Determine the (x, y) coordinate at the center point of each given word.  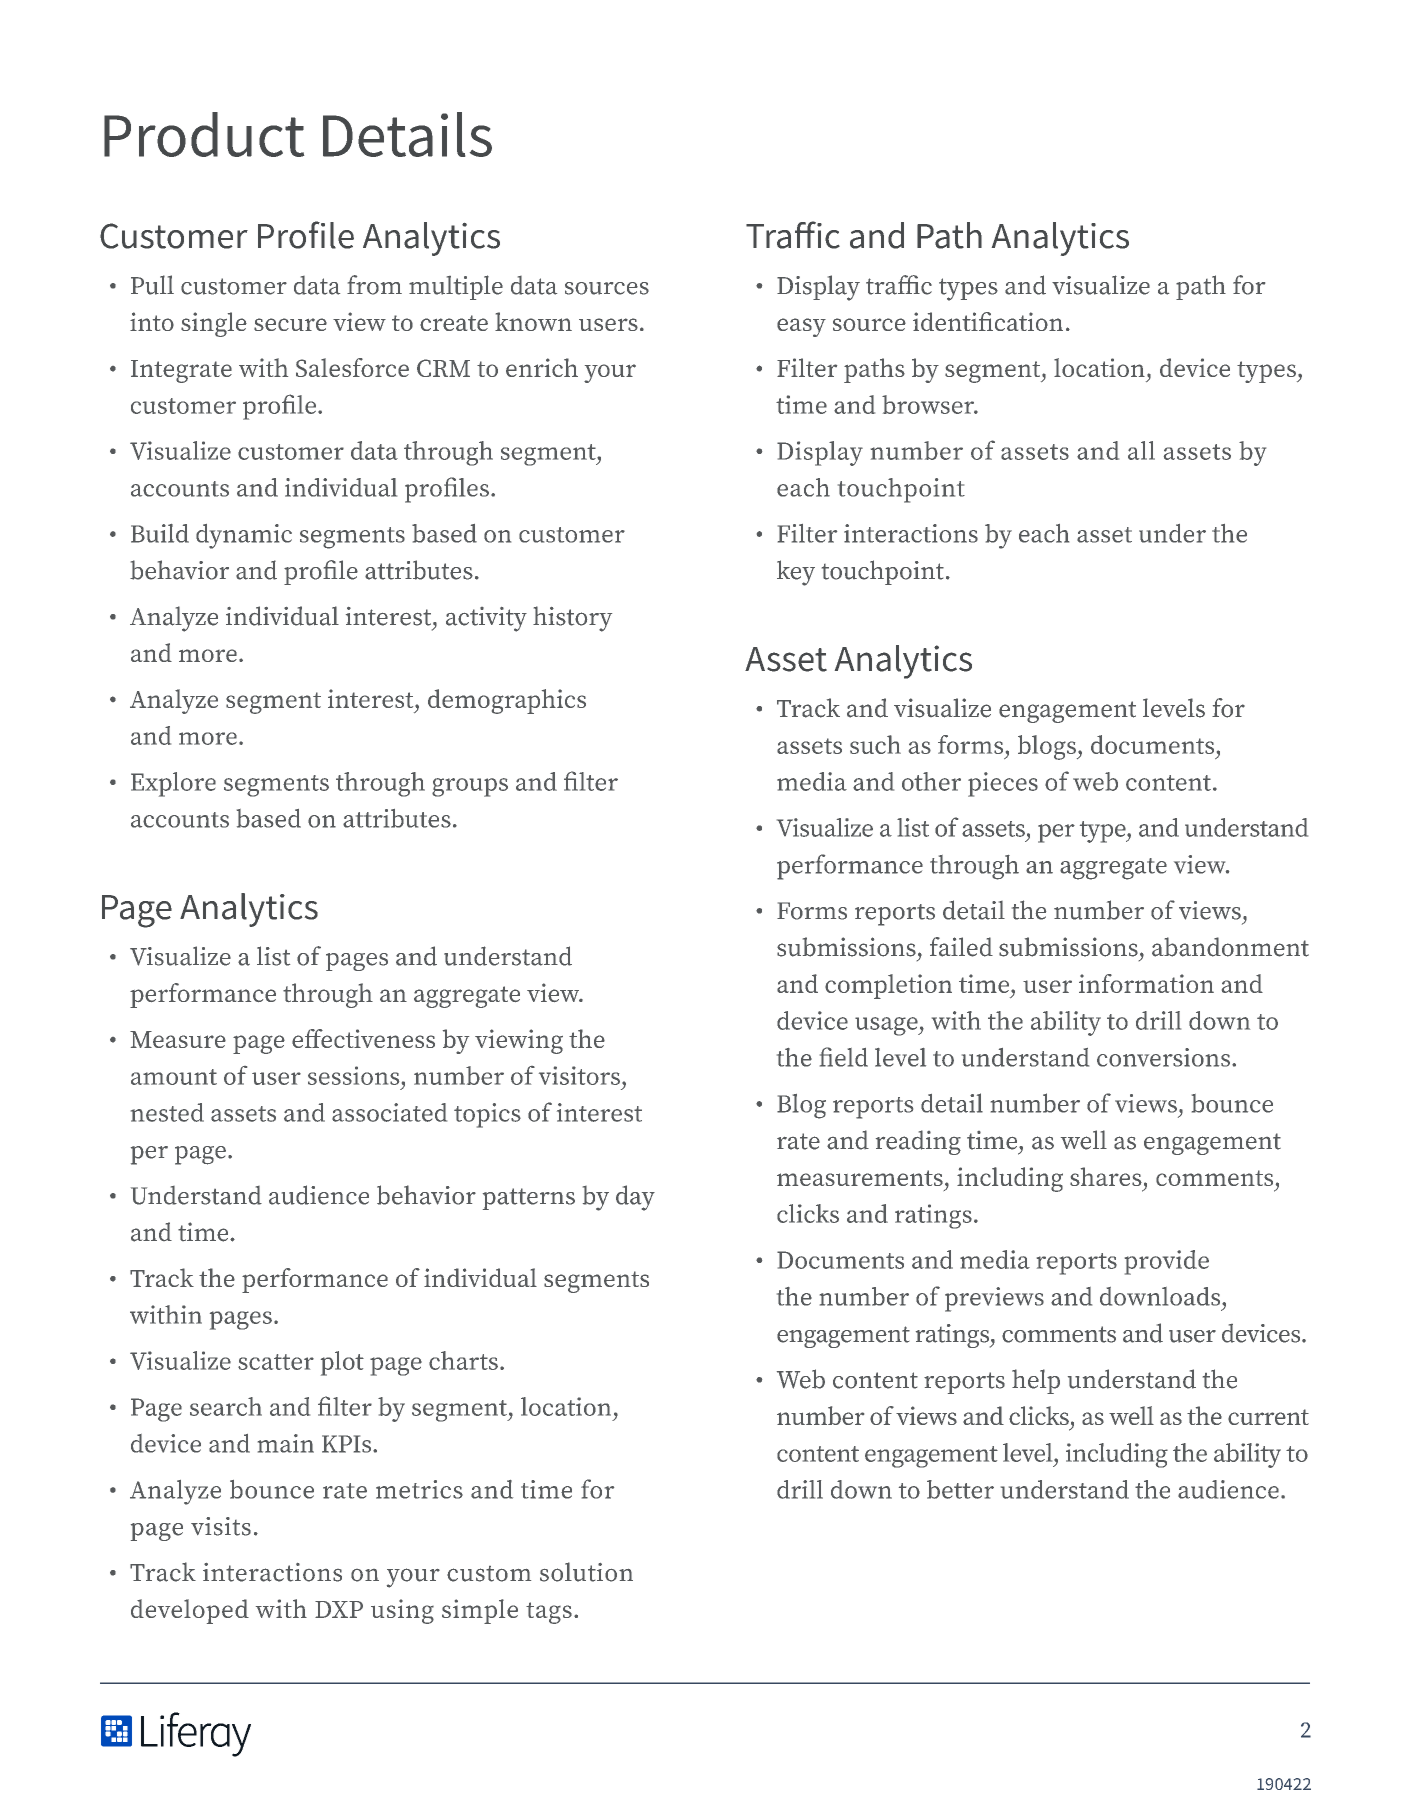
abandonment (1230, 947)
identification (988, 321)
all (1141, 450)
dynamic (244, 536)
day (635, 1198)
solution (586, 1572)
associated (389, 1112)
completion (888, 986)
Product (204, 134)
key (796, 573)
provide (1167, 1262)
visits (221, 1526)
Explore (173, 784)
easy (801, 327)
